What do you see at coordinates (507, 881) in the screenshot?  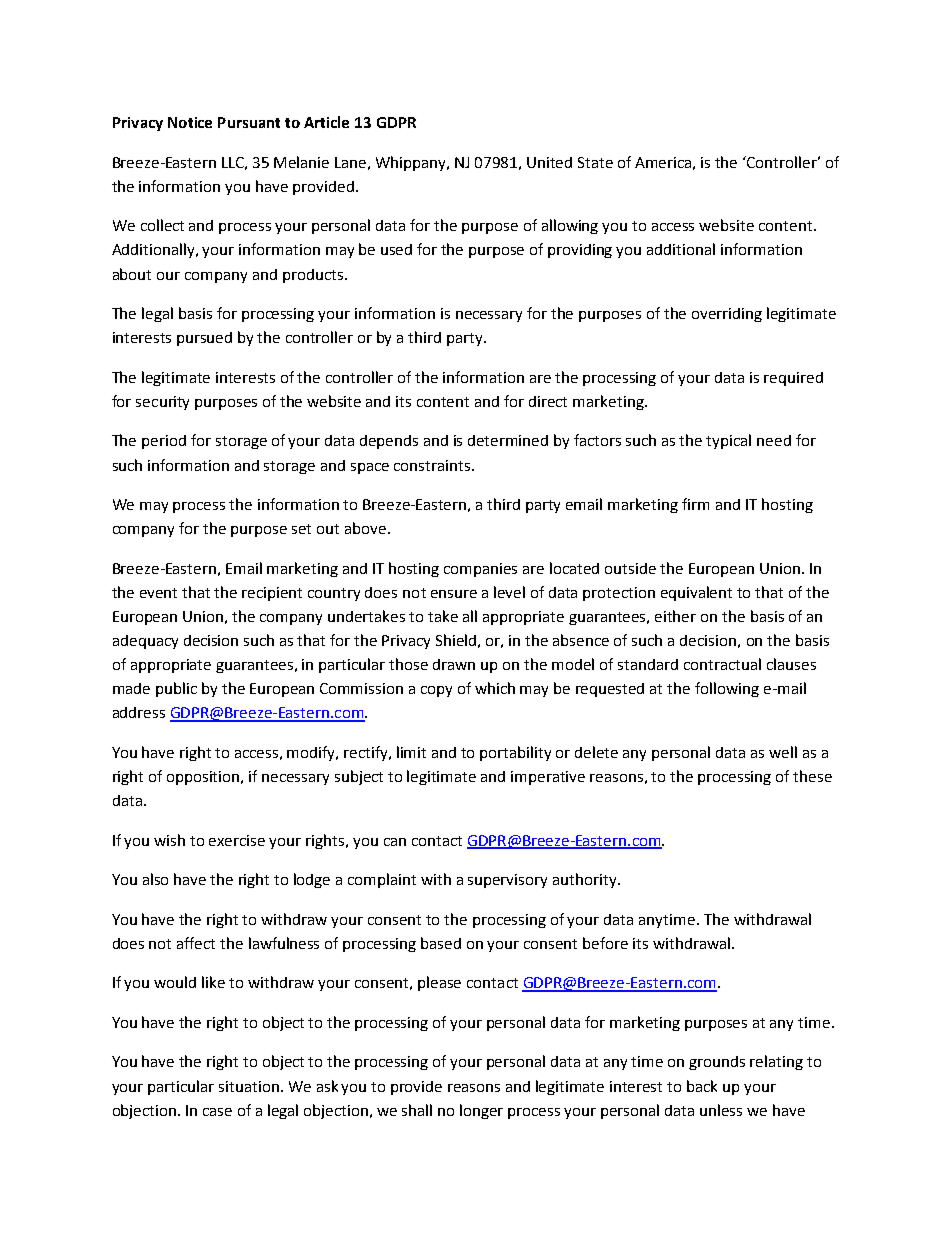 I see `supervisory` at bounding box center [507, 881].
